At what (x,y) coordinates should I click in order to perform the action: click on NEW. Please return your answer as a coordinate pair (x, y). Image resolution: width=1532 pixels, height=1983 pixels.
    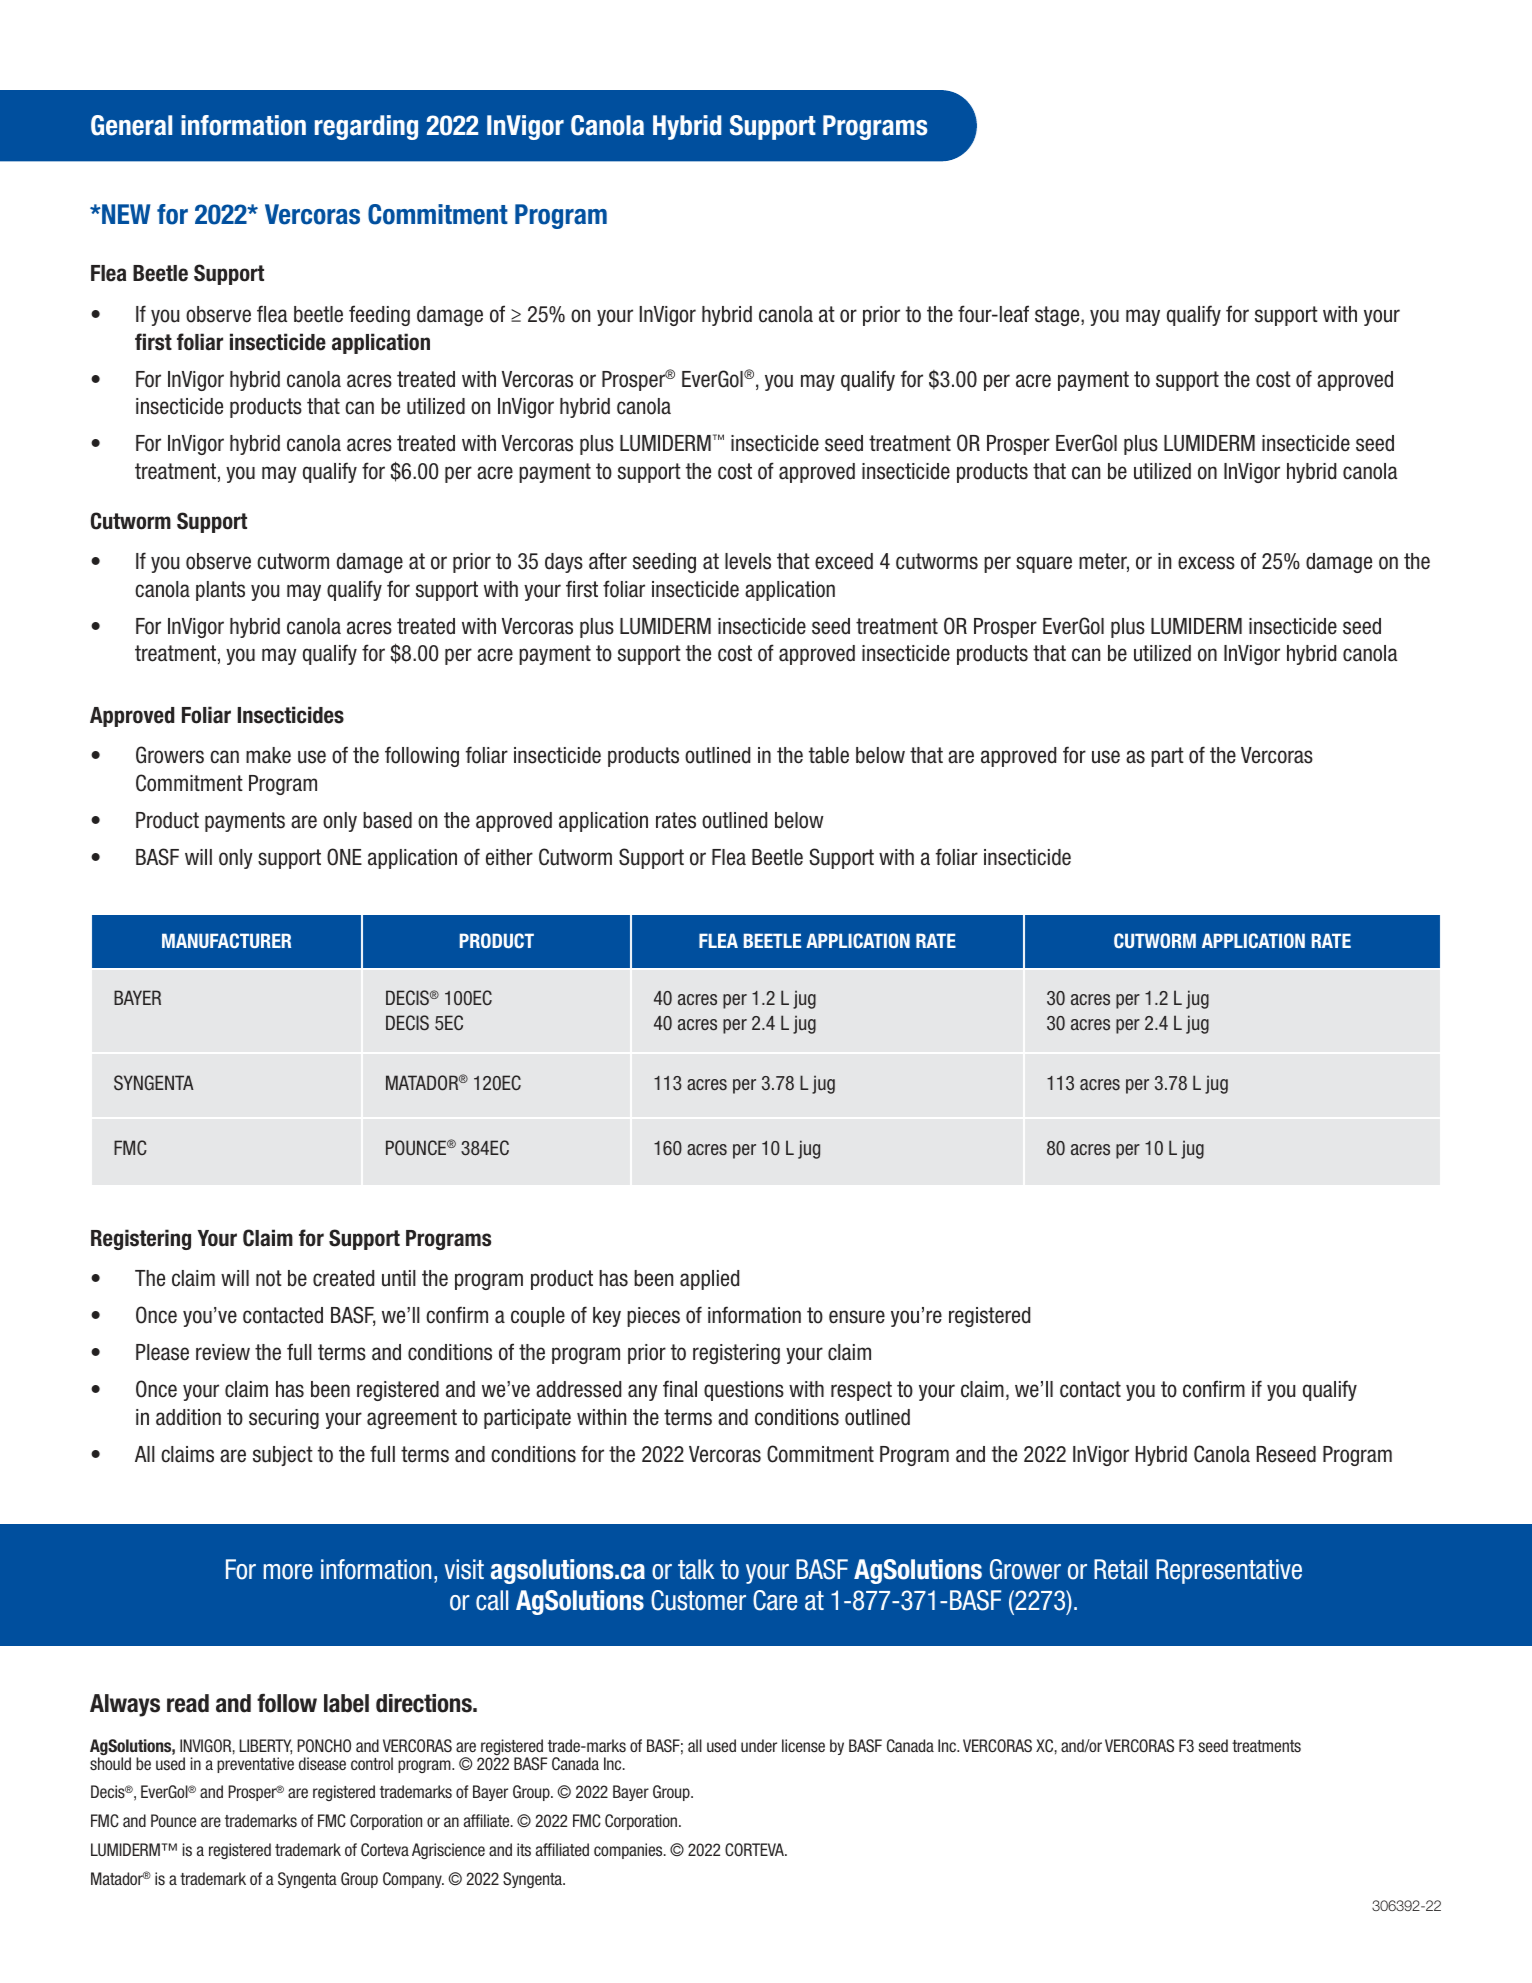
    Looking at the image, I should click on (125, 214).
